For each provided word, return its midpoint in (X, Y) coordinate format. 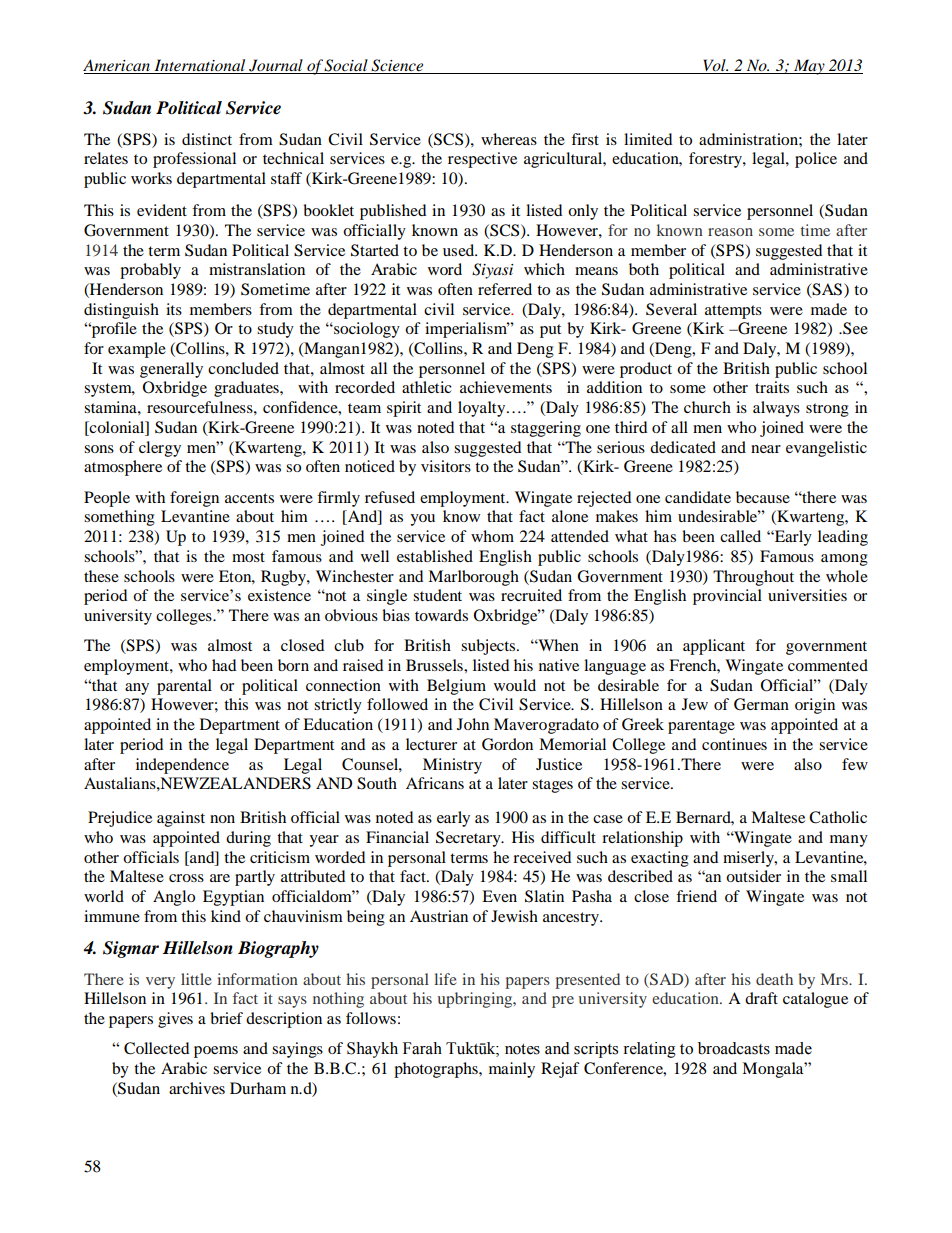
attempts (733, 312)
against (181, 819)
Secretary (469, 839)
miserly (749, 859)
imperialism (467, 330)
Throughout (753, 578)
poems (216, 1052)
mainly (512, 1070)
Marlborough (473, 578)
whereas (509, 139)
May (809, 67)
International (200, 66)
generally (171, 370)
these (101, 576)
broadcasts (734, 1048)
